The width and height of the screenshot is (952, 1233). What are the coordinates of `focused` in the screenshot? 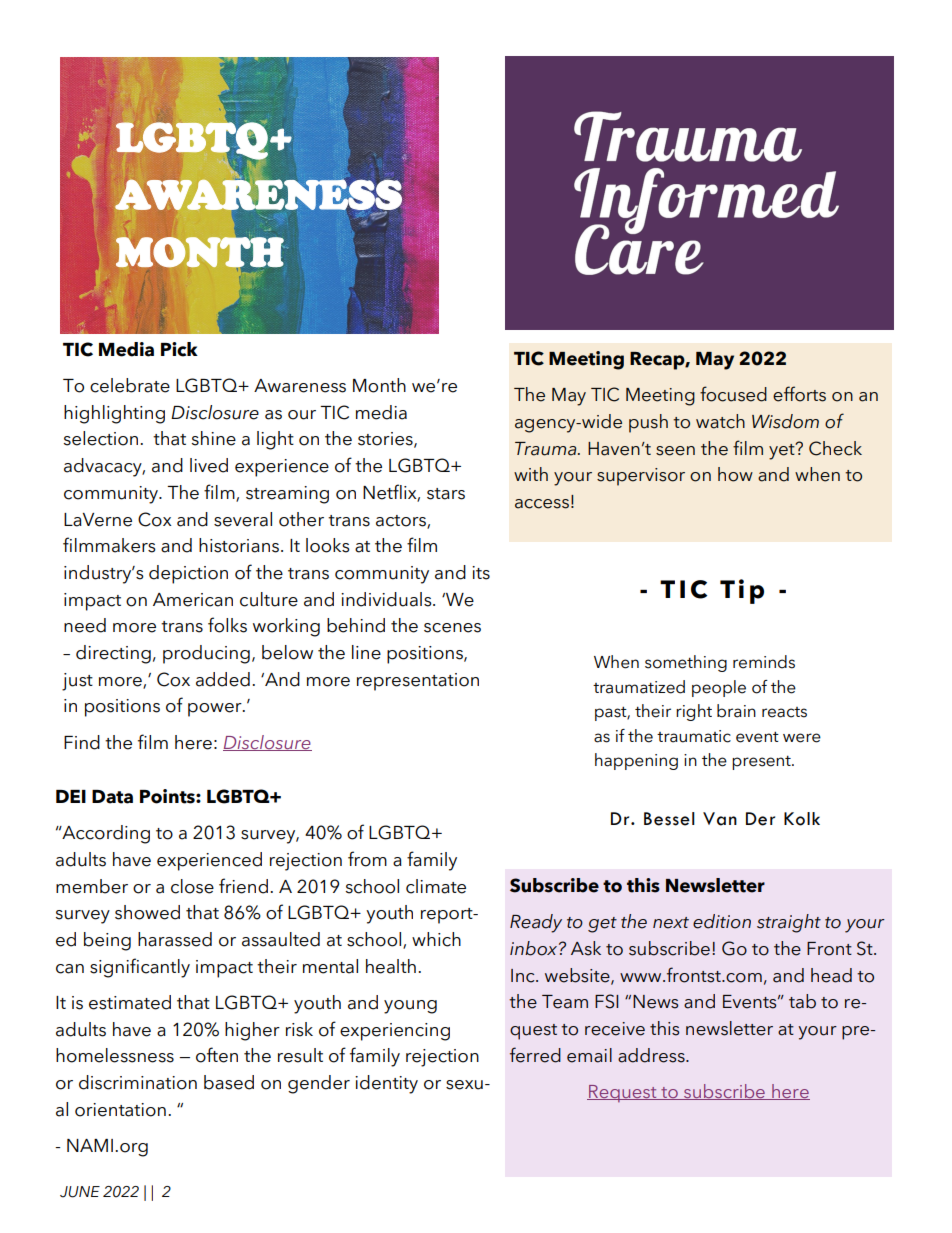 It's located at (733, 394).
